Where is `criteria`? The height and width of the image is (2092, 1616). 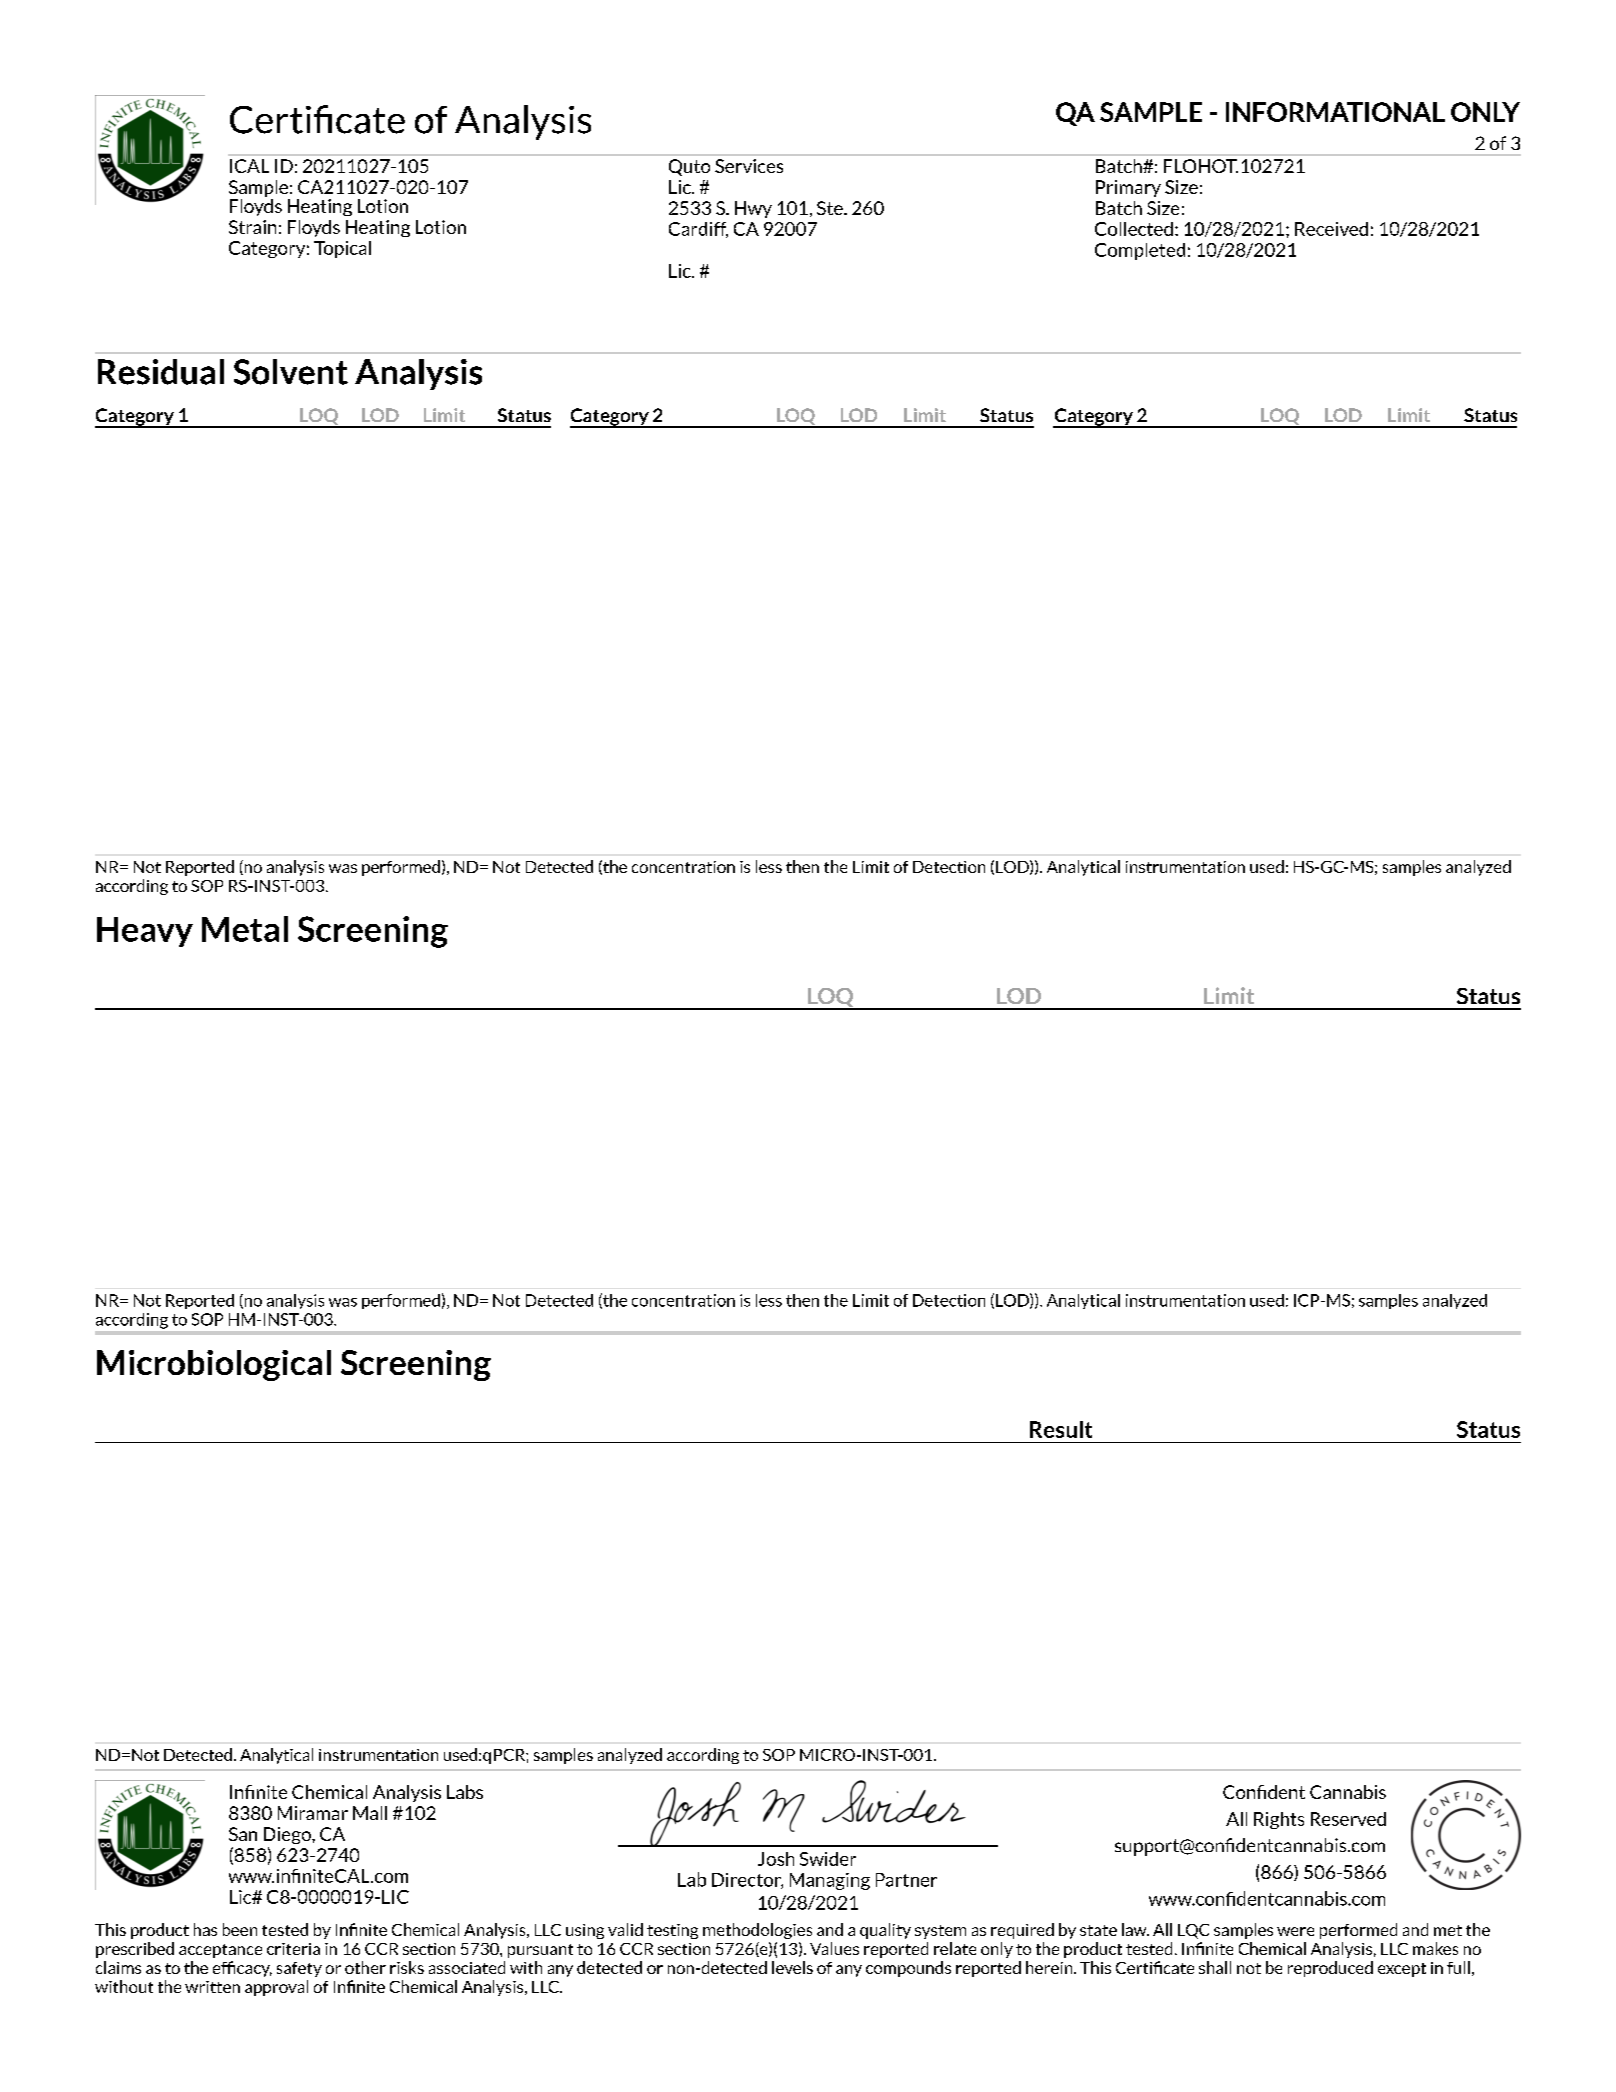
criteria is located at coordinates (293, 1949).
